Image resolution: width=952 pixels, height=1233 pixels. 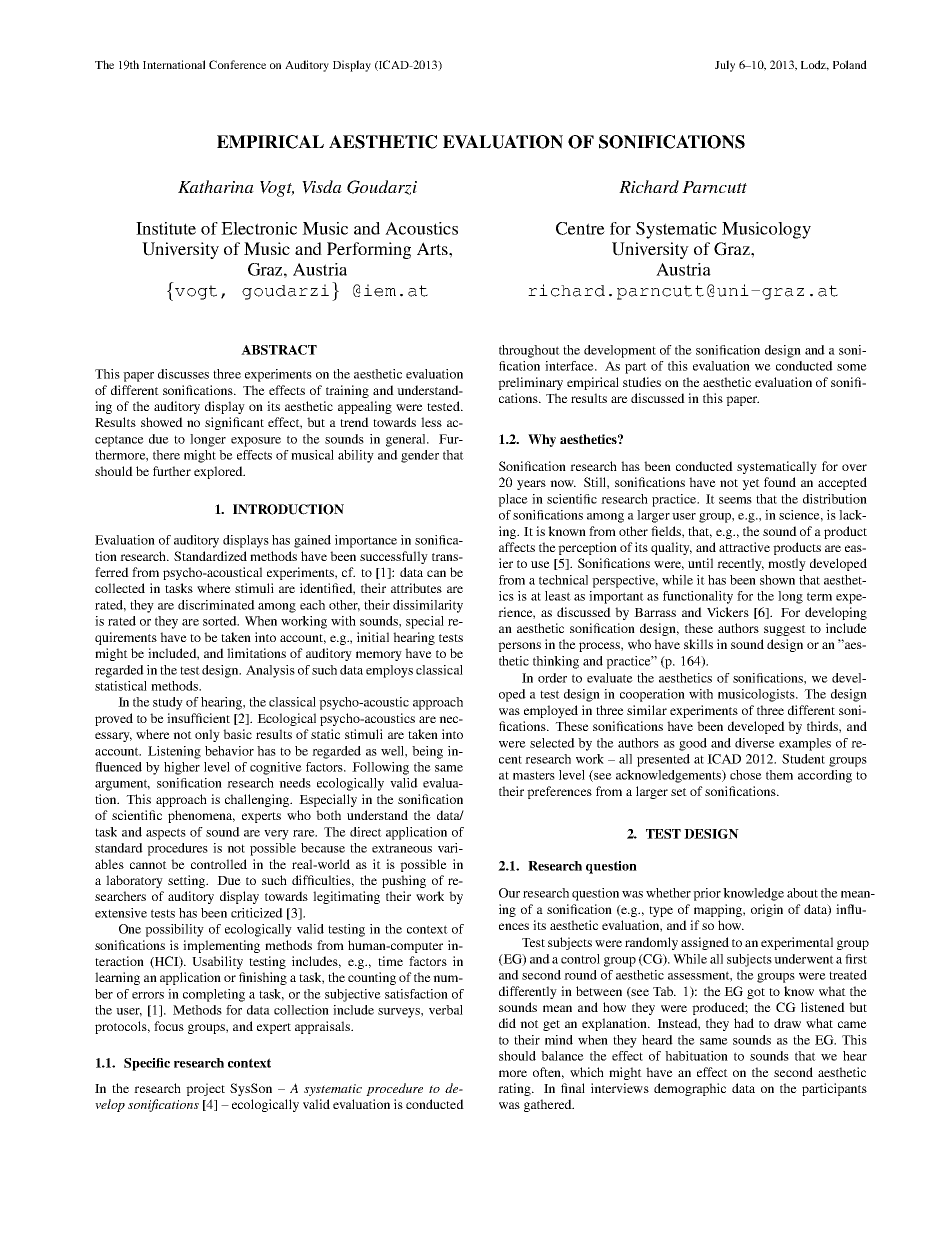 What do you see at coordinates (725, 66) in the image?
I see `July` at bounding box center [725, 66].
